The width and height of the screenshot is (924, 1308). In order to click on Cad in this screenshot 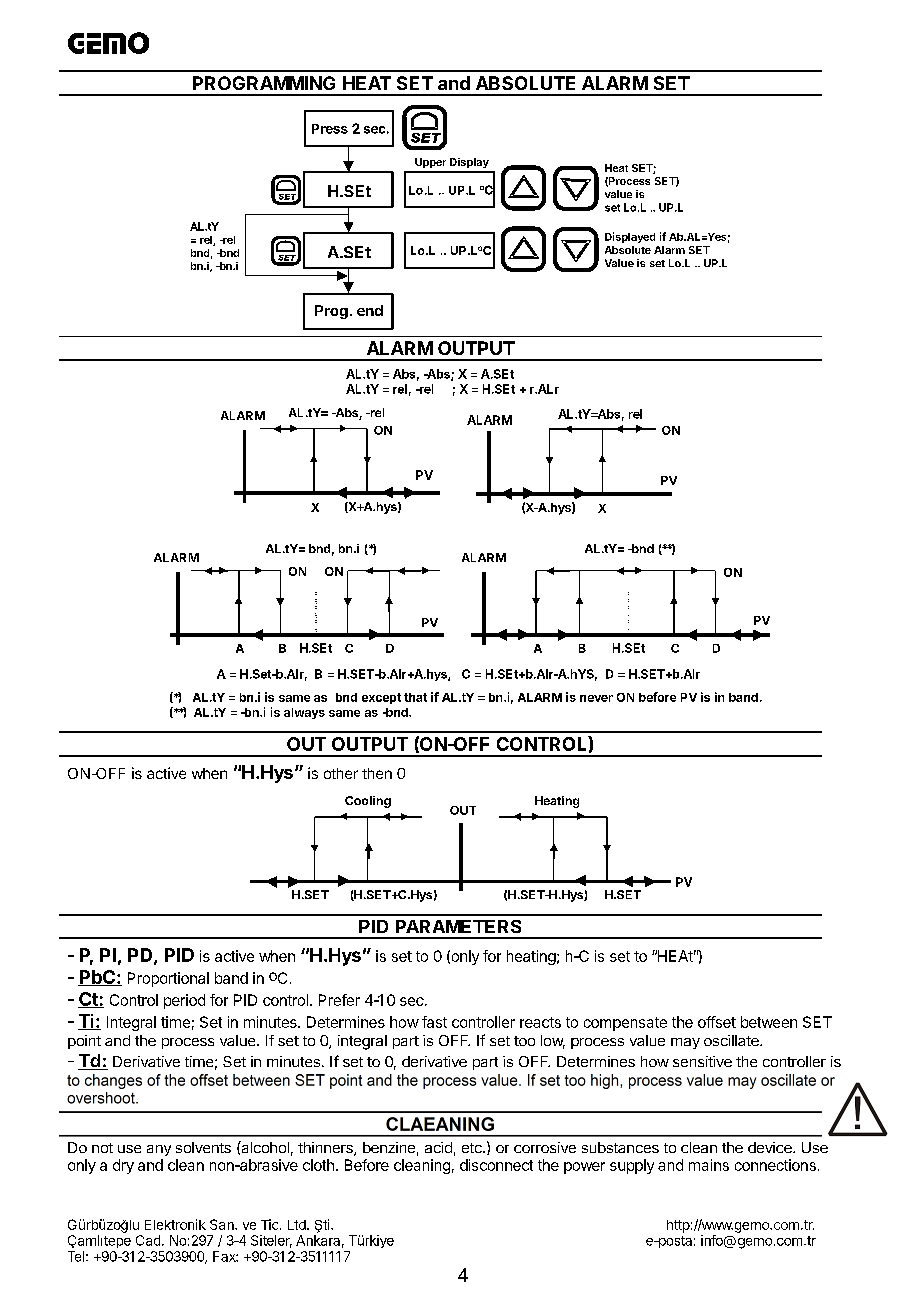, I will do `click(148, 1240)`.
